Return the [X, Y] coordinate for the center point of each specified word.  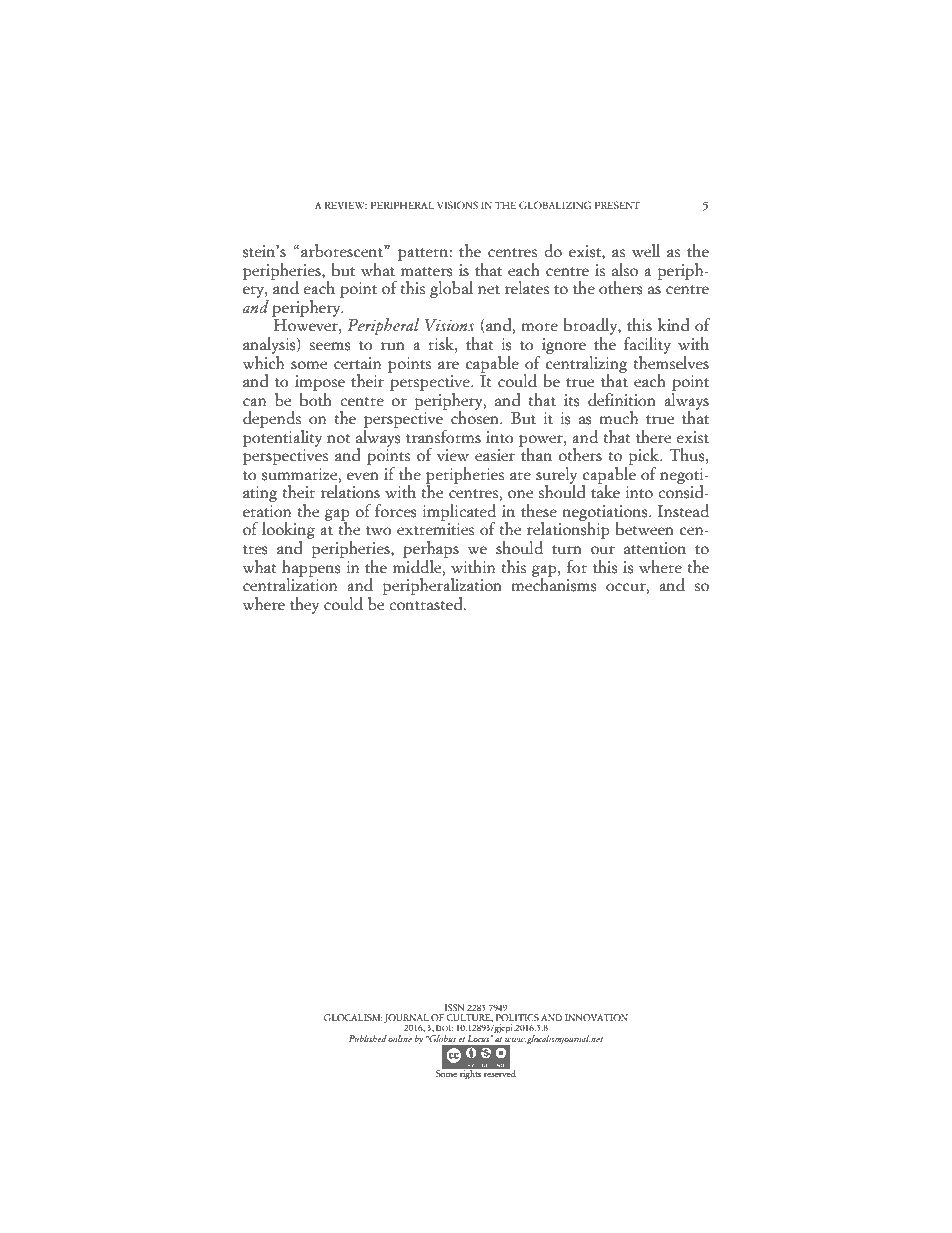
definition [622, 400]
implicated [459, 513]
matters [427, 272]
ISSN [454, 1007]
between [645, 529]
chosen [476, 417]
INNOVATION [596, 1017]
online [400, 1038]
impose [320, 383]
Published [368, 1038]
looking [288, 532]
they [304, 605]
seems [330, 346]
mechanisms [554, 584]
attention [655, 548]
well [646, 251]
